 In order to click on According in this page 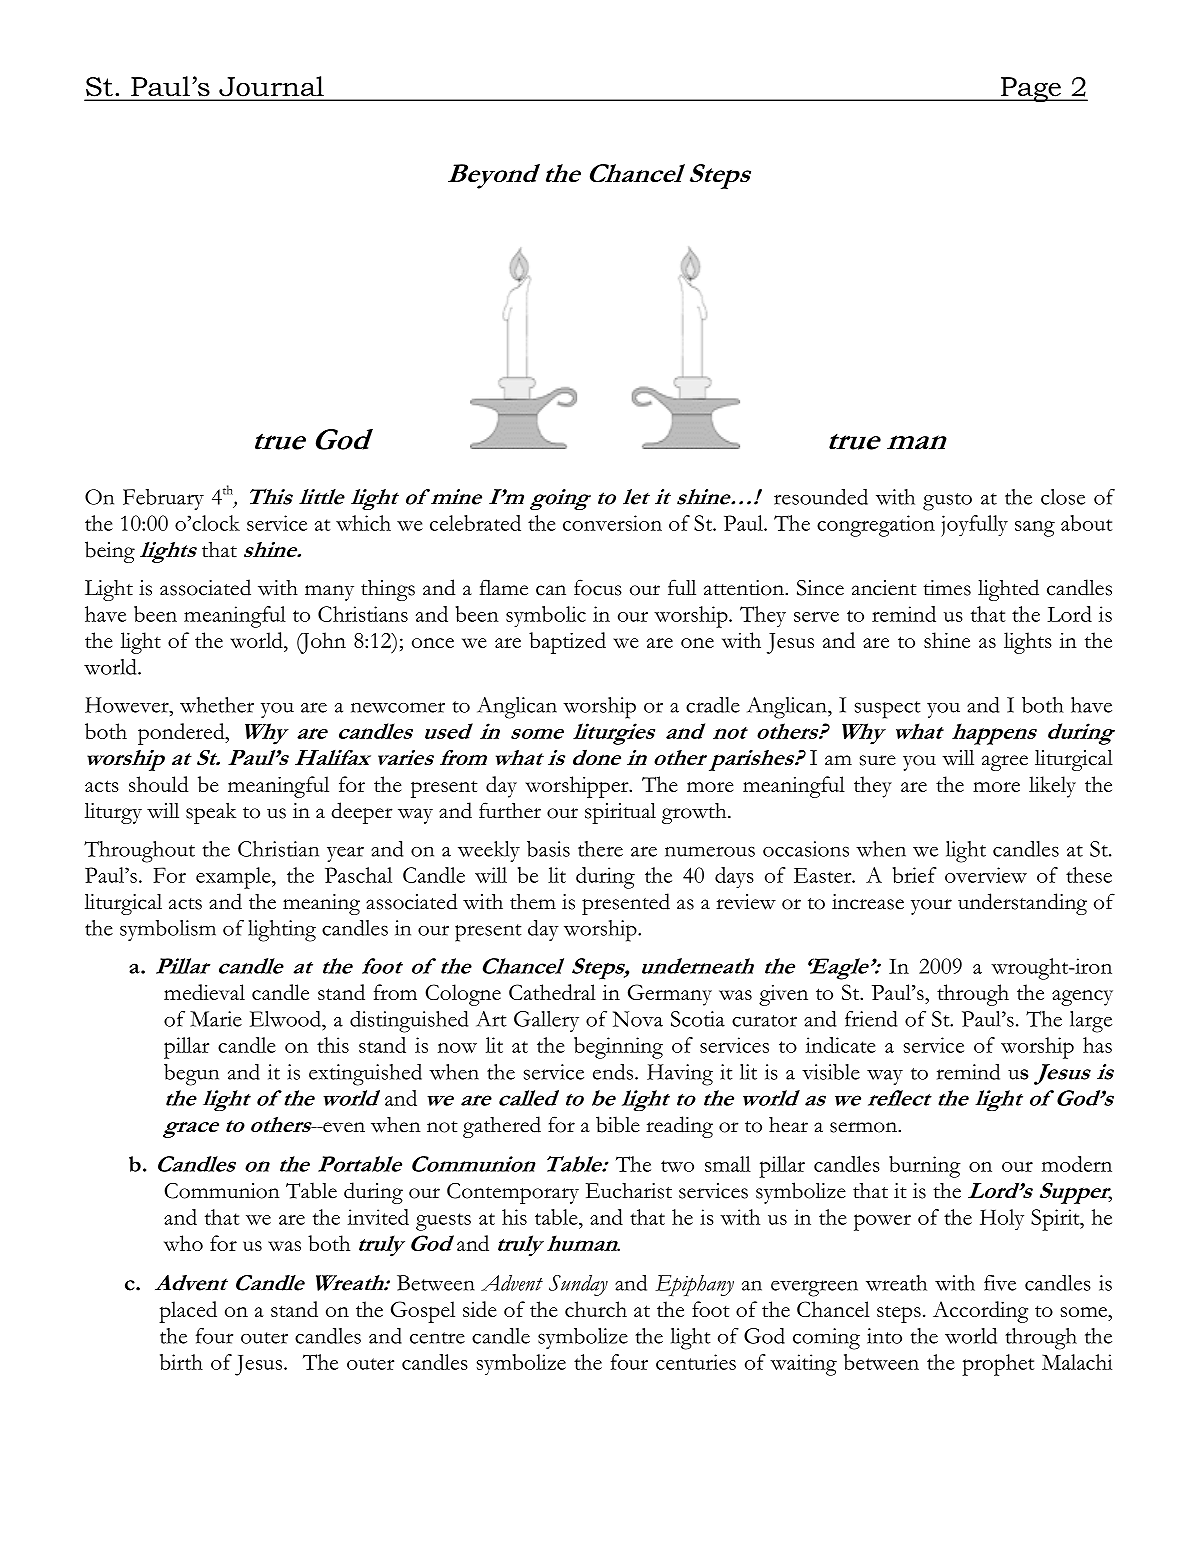, I will do `click(980, 1312)`.
